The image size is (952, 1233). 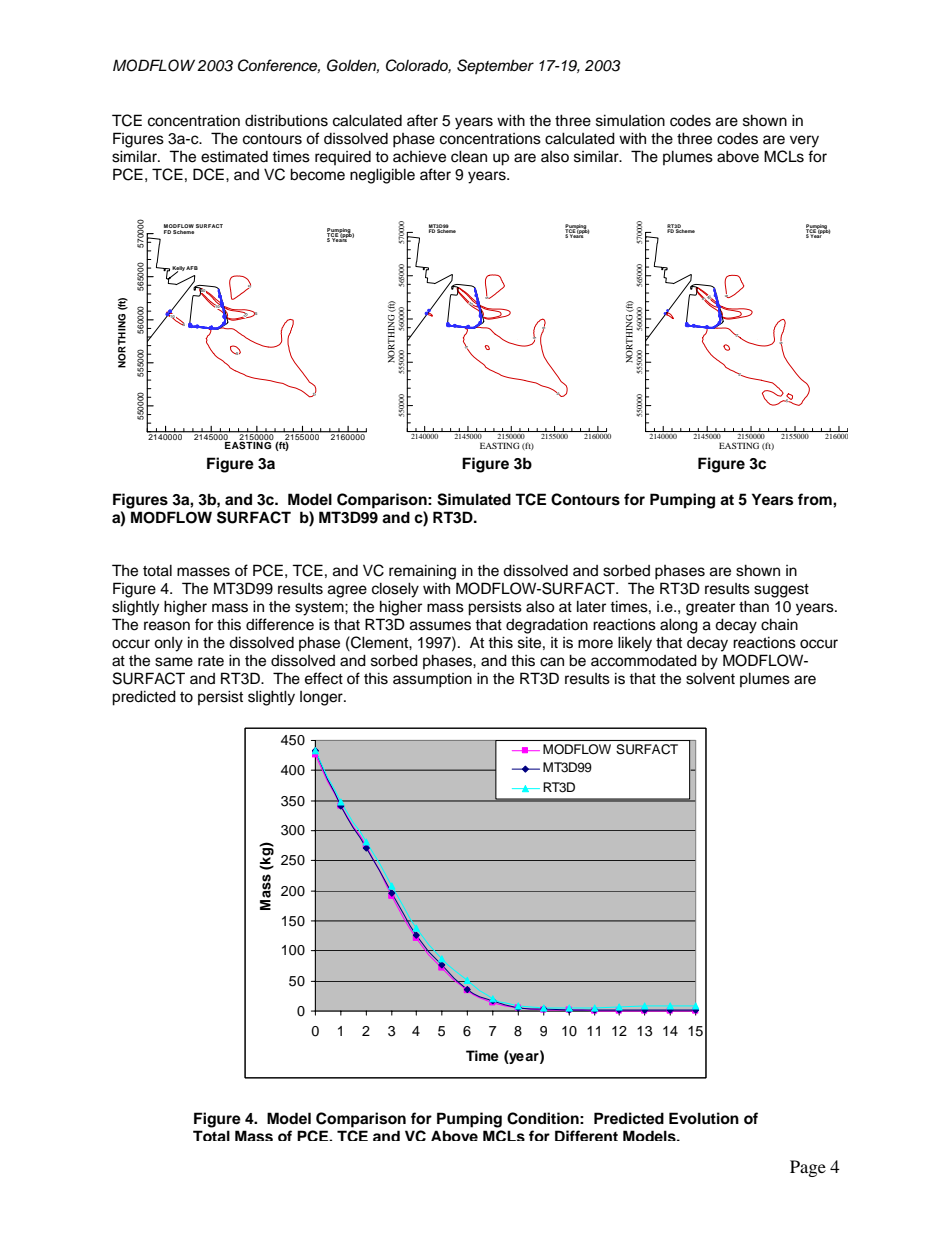 I want to click on distributions, so click(x=286, y=120).
